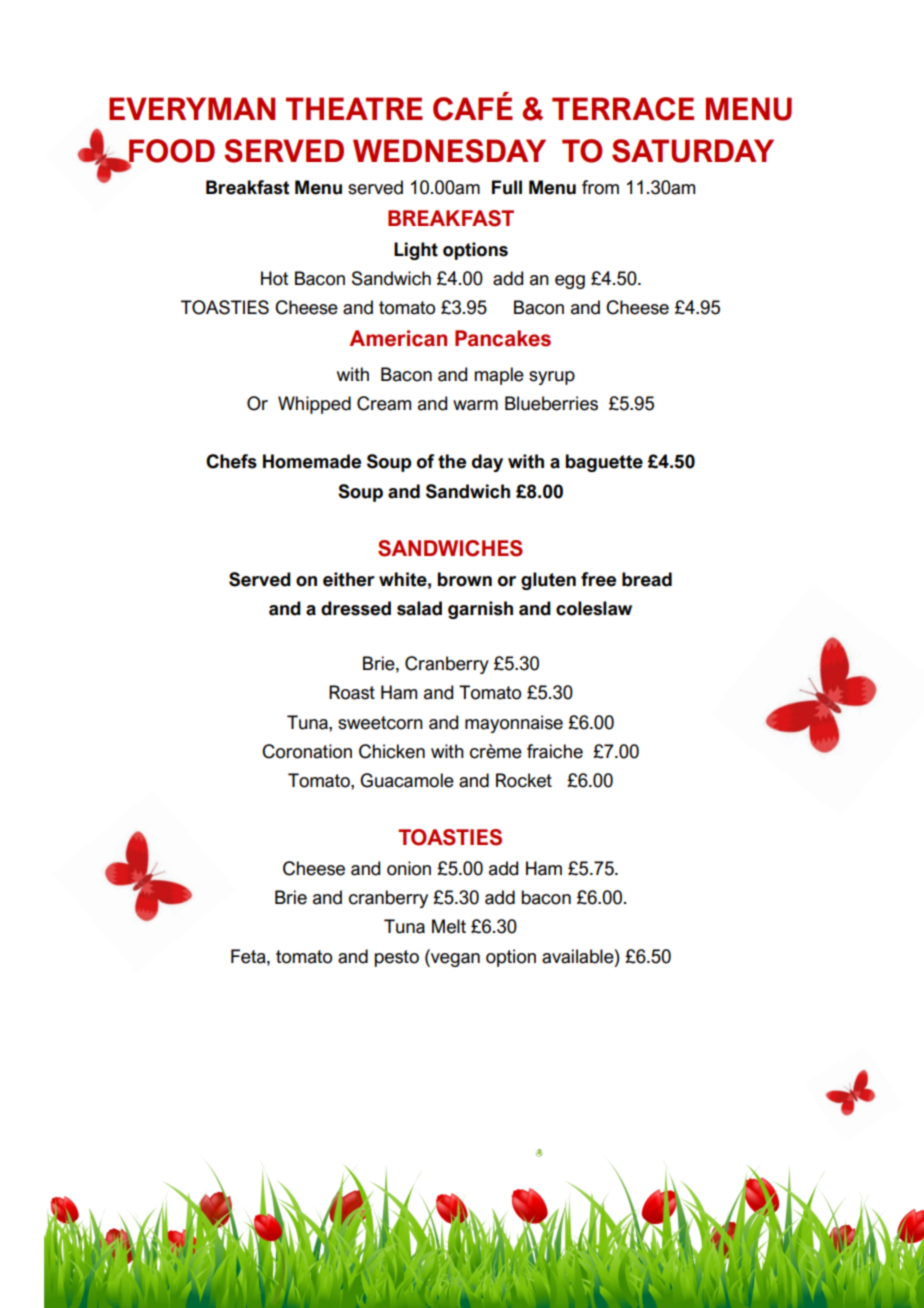 The height and width of the document is (1308, 924). Describe the element at coordinates (231, 461) in the document. I see `Chefs` at that location.
